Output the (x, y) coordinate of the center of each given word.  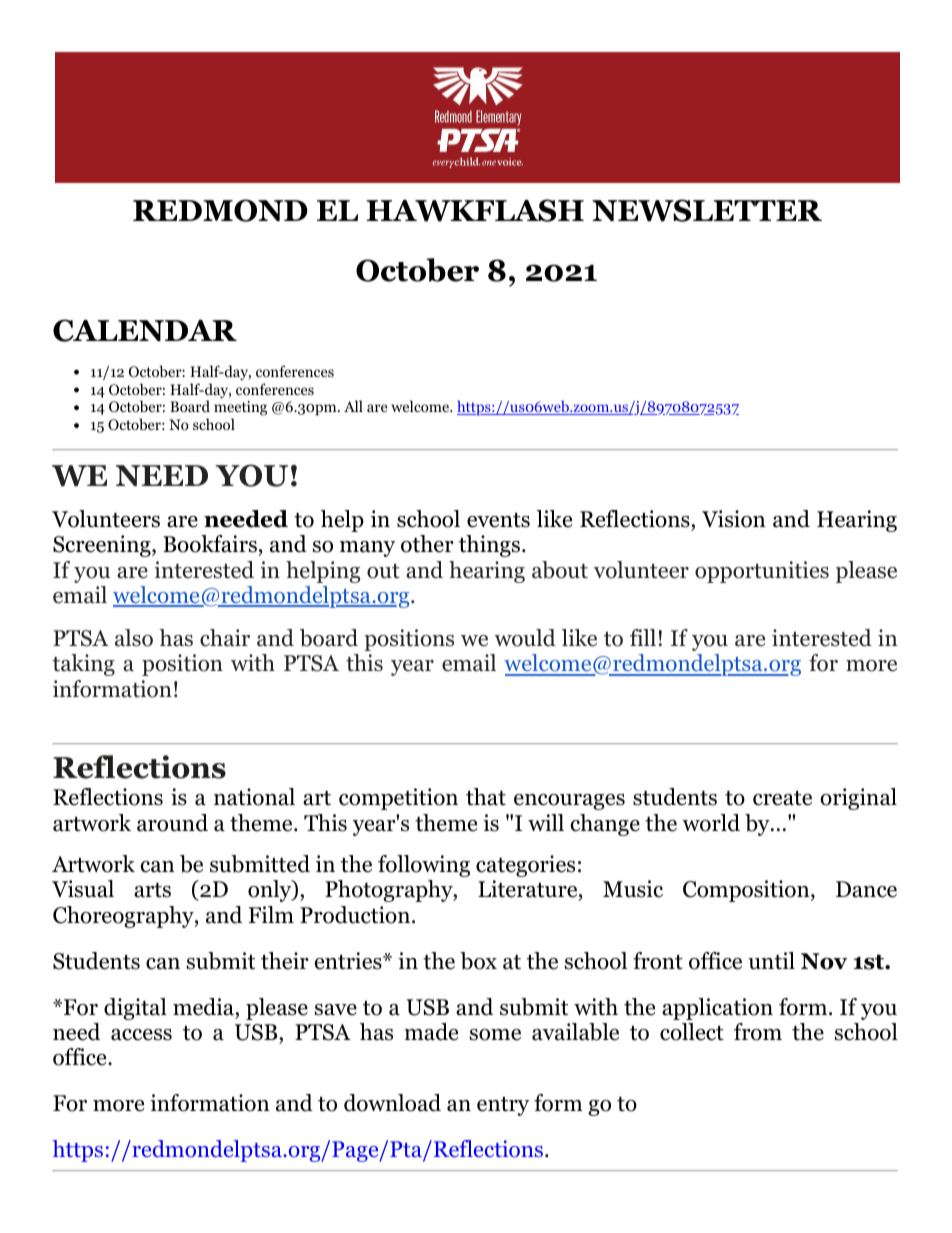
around (172, 823)
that (486, 797)
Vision (733, 519)
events (498, 520)
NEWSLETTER (707, 210)
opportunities (762, 572)
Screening (103, 546)
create (782, 798)
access (141, 1035)
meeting (240, 410)
